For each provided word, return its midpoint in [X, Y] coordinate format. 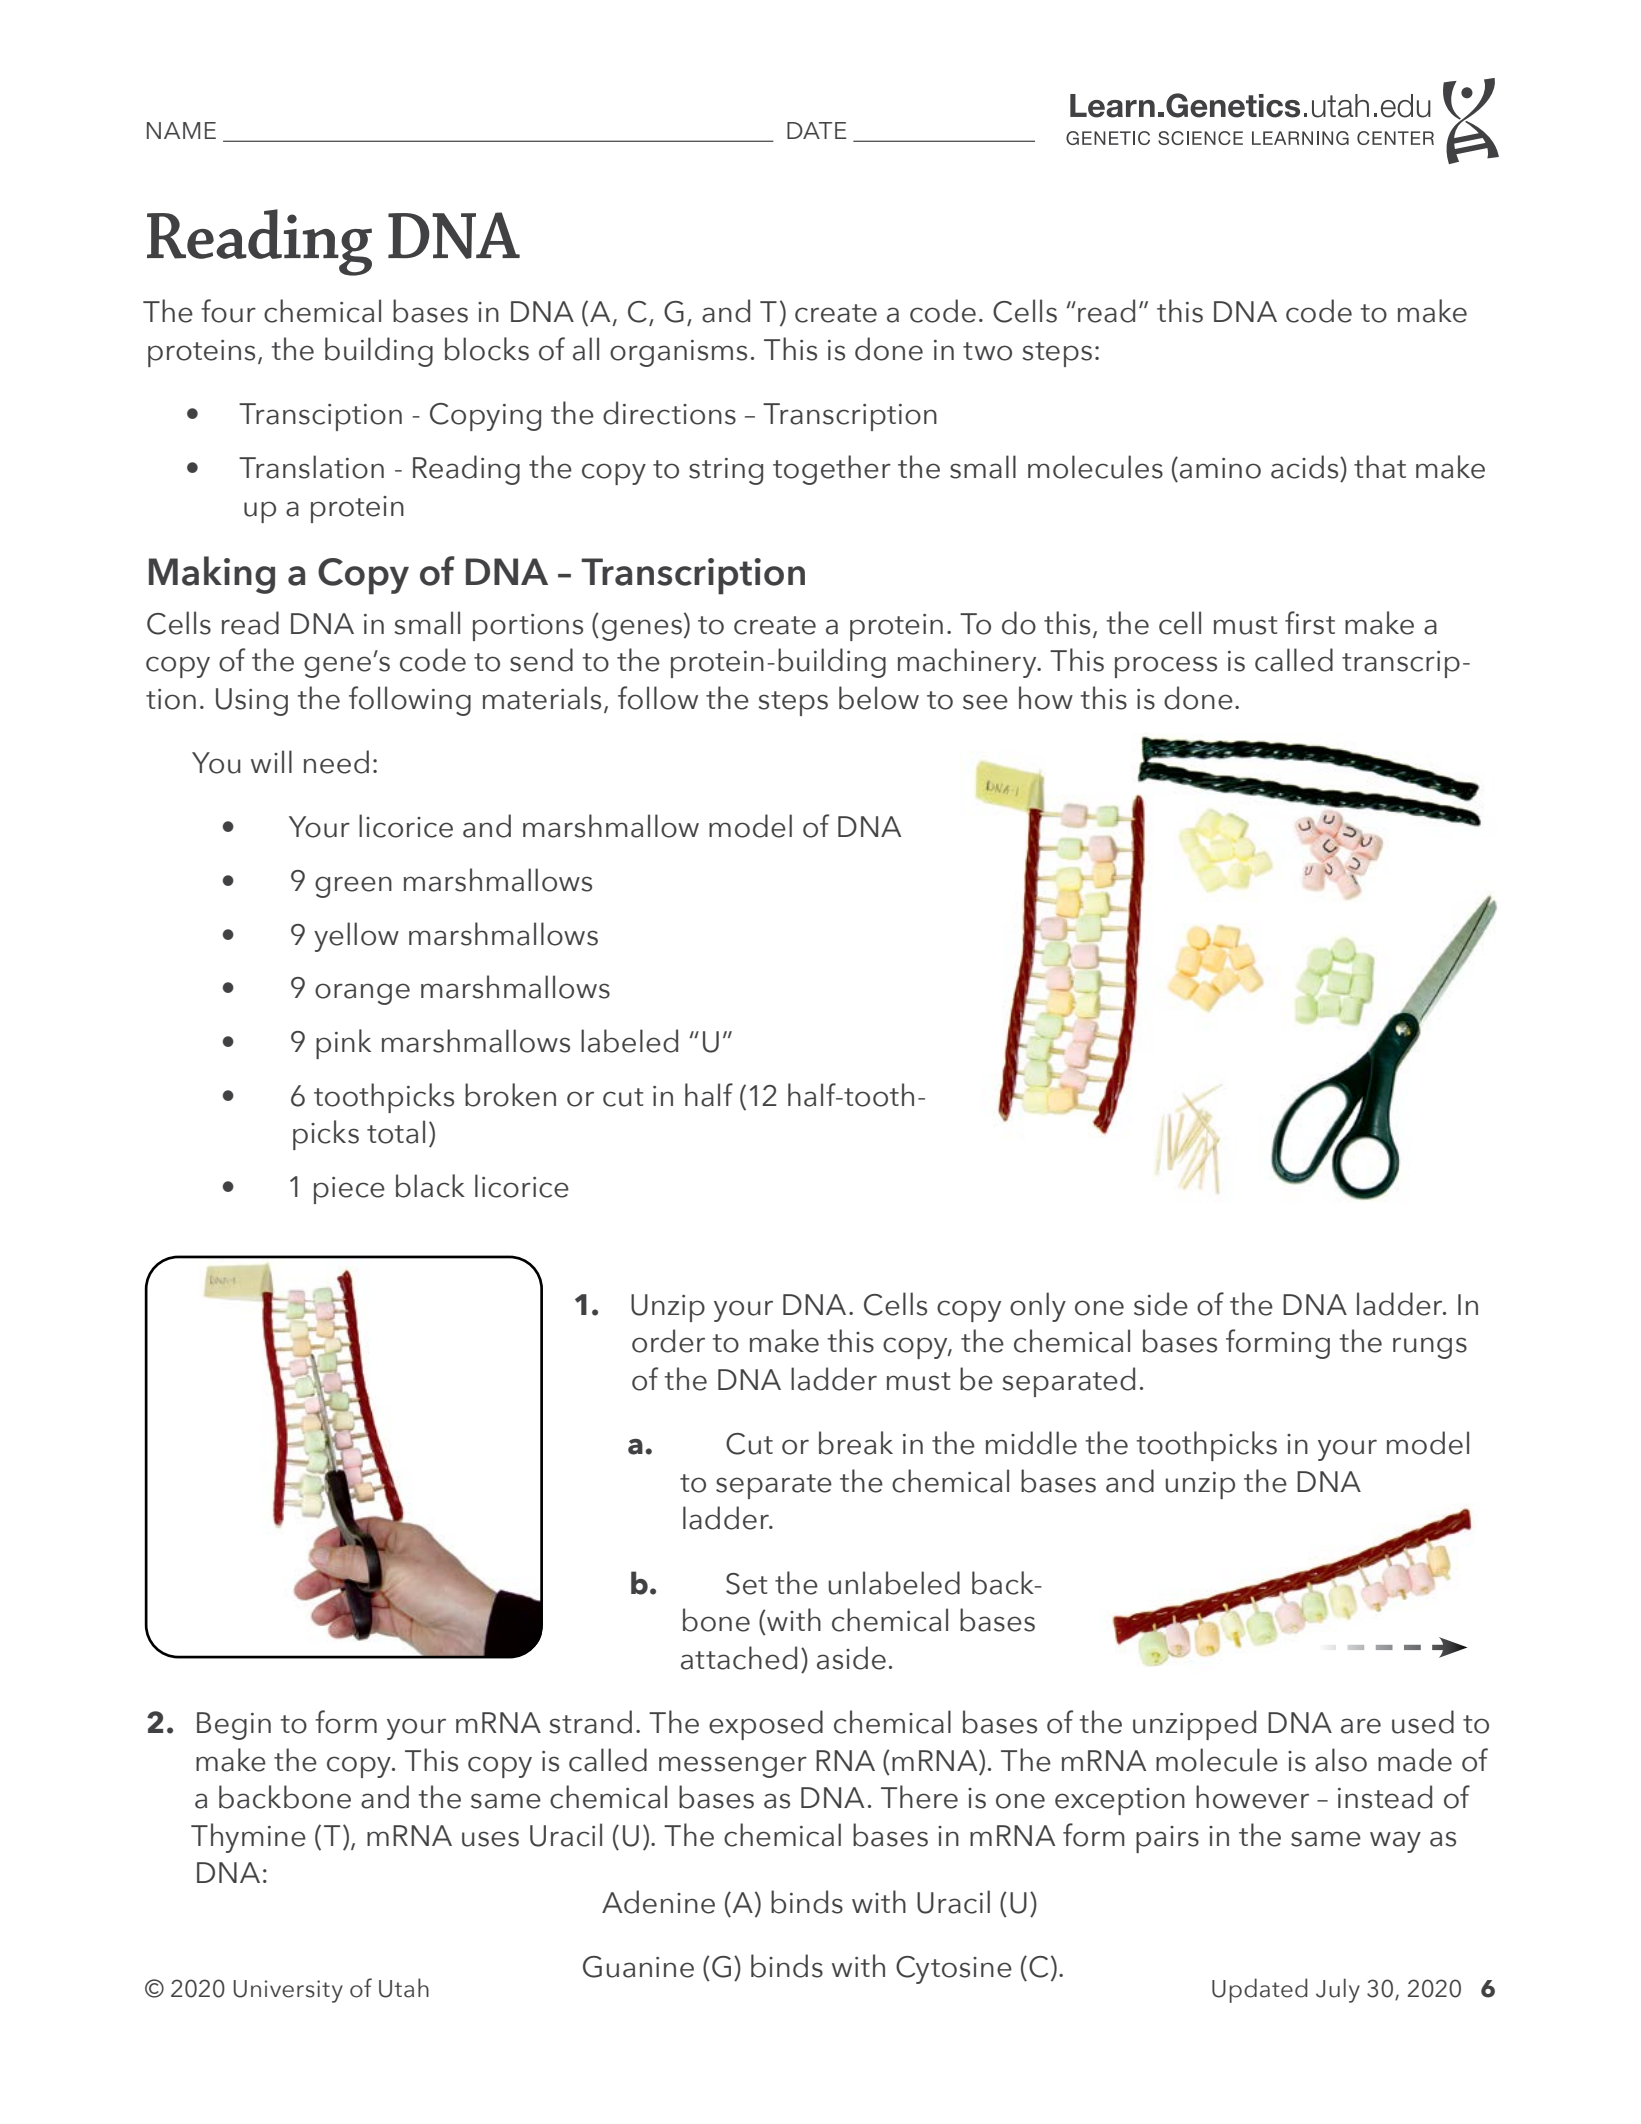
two [987, 351]
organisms [678, 353]
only [1038, 1307]
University [288, 1991]
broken [510, 1095]
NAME [181, 130]
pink [343, 1044]
